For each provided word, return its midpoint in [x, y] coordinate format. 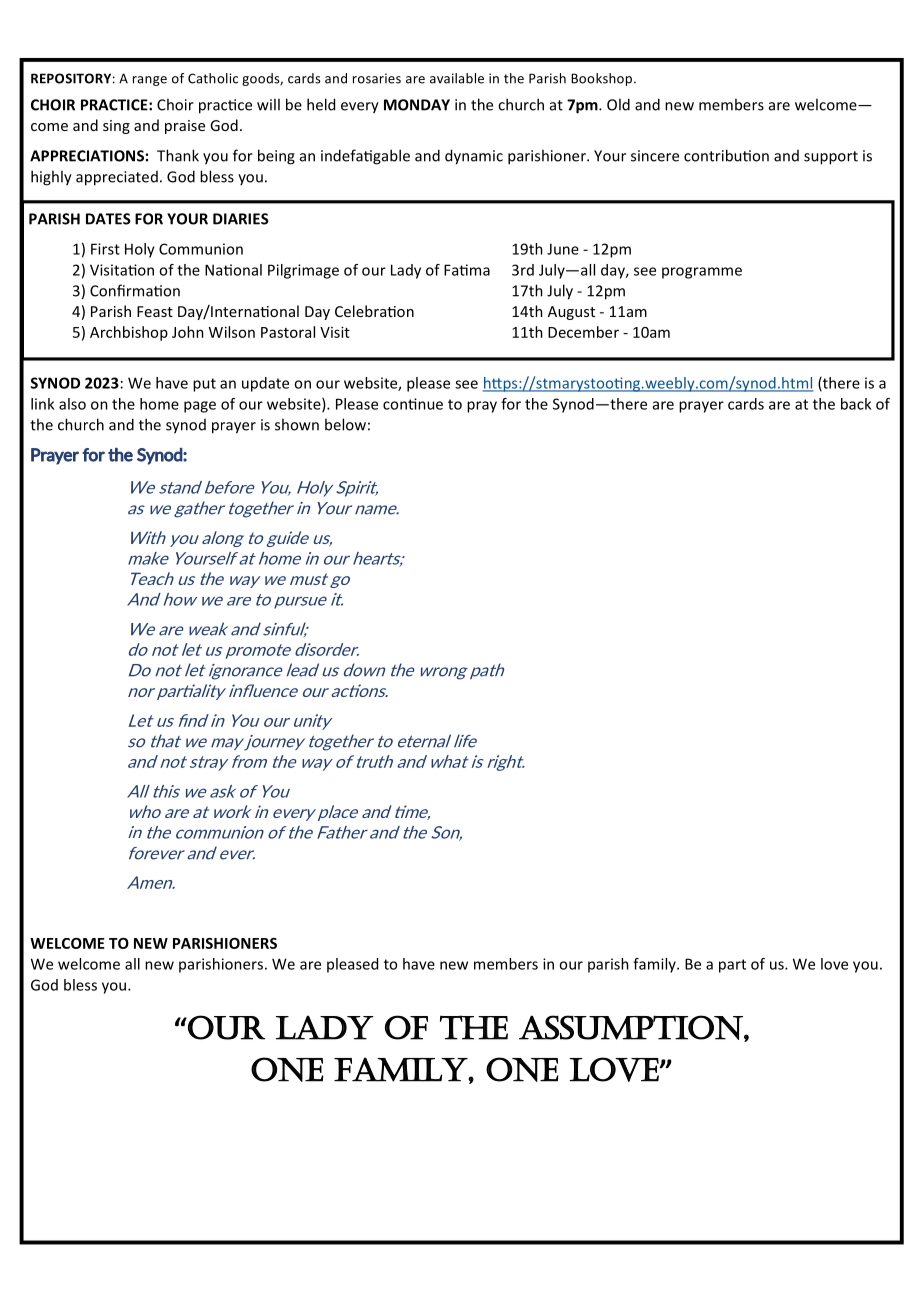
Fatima [467, 270]
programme [702, 273]
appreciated [117, 178]
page [200, 407]
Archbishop [129, 333]
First [105, 249]
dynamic [474, 157]
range [150, 81]
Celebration [374, 311]
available [457, 78]
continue [413, 404]
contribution [726, 155]
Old [618, 104]
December [583, 332]
